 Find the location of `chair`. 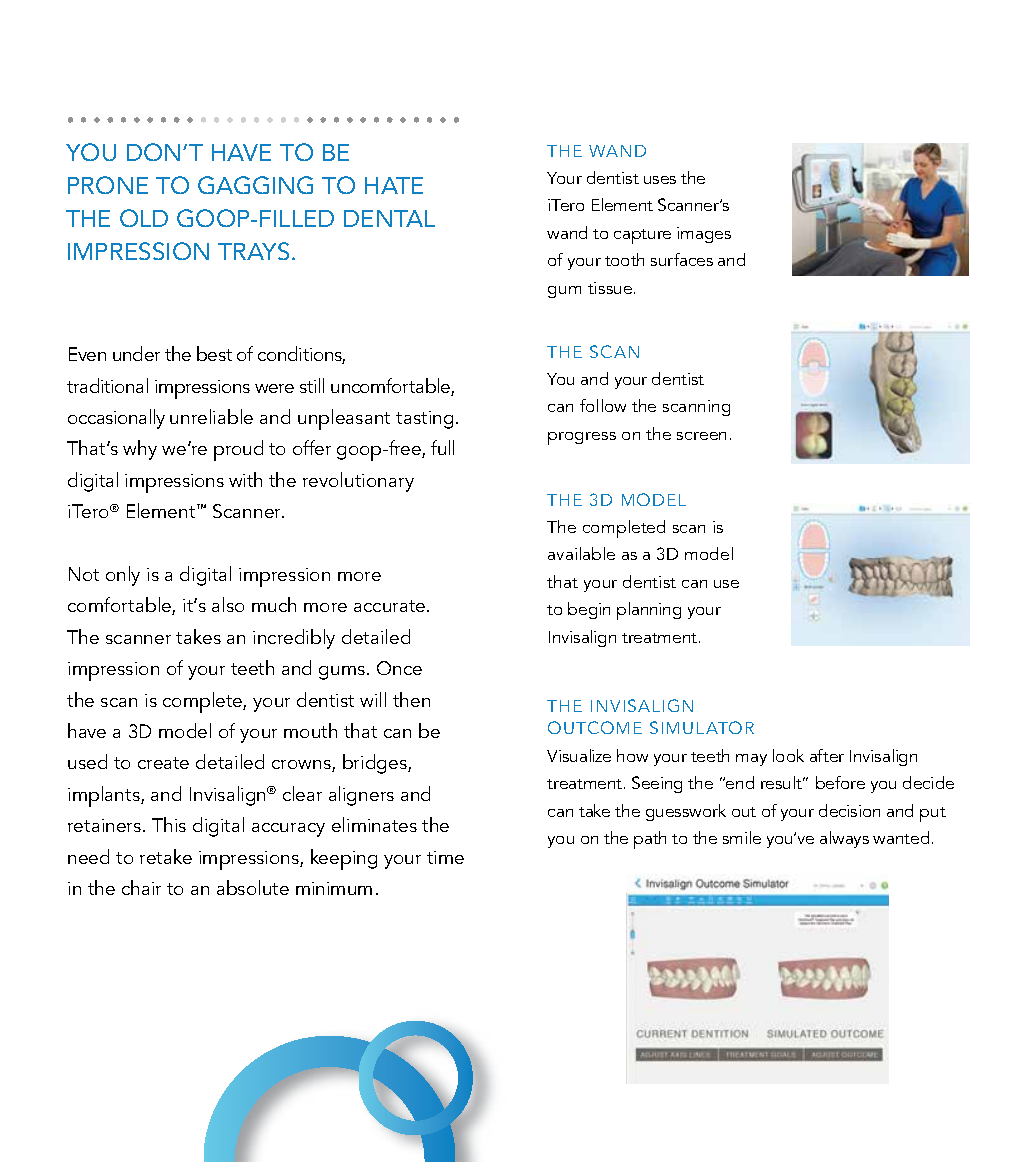

chair is located at coordinates (141, 887).
